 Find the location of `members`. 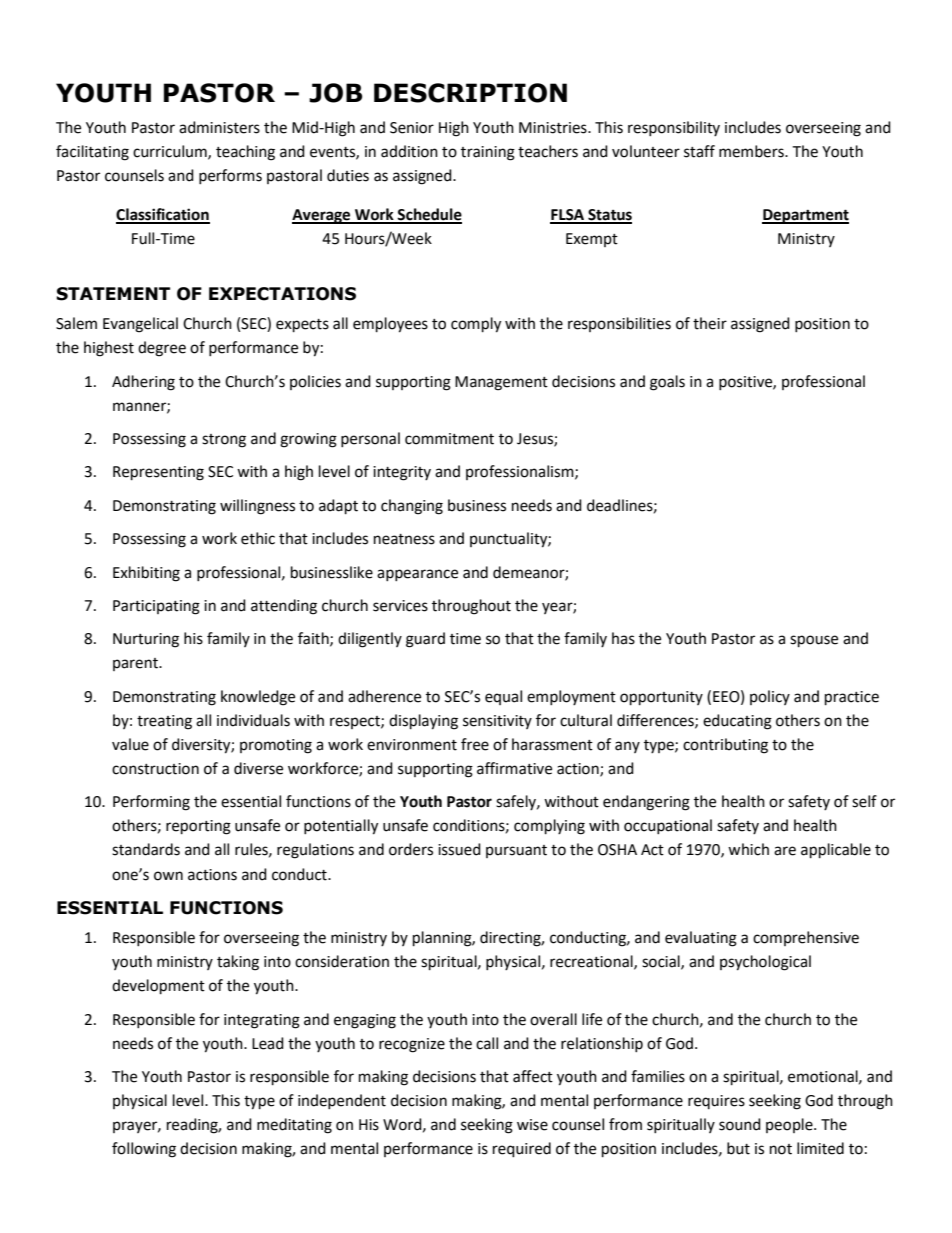

members is located at coordinates (752, 151).
